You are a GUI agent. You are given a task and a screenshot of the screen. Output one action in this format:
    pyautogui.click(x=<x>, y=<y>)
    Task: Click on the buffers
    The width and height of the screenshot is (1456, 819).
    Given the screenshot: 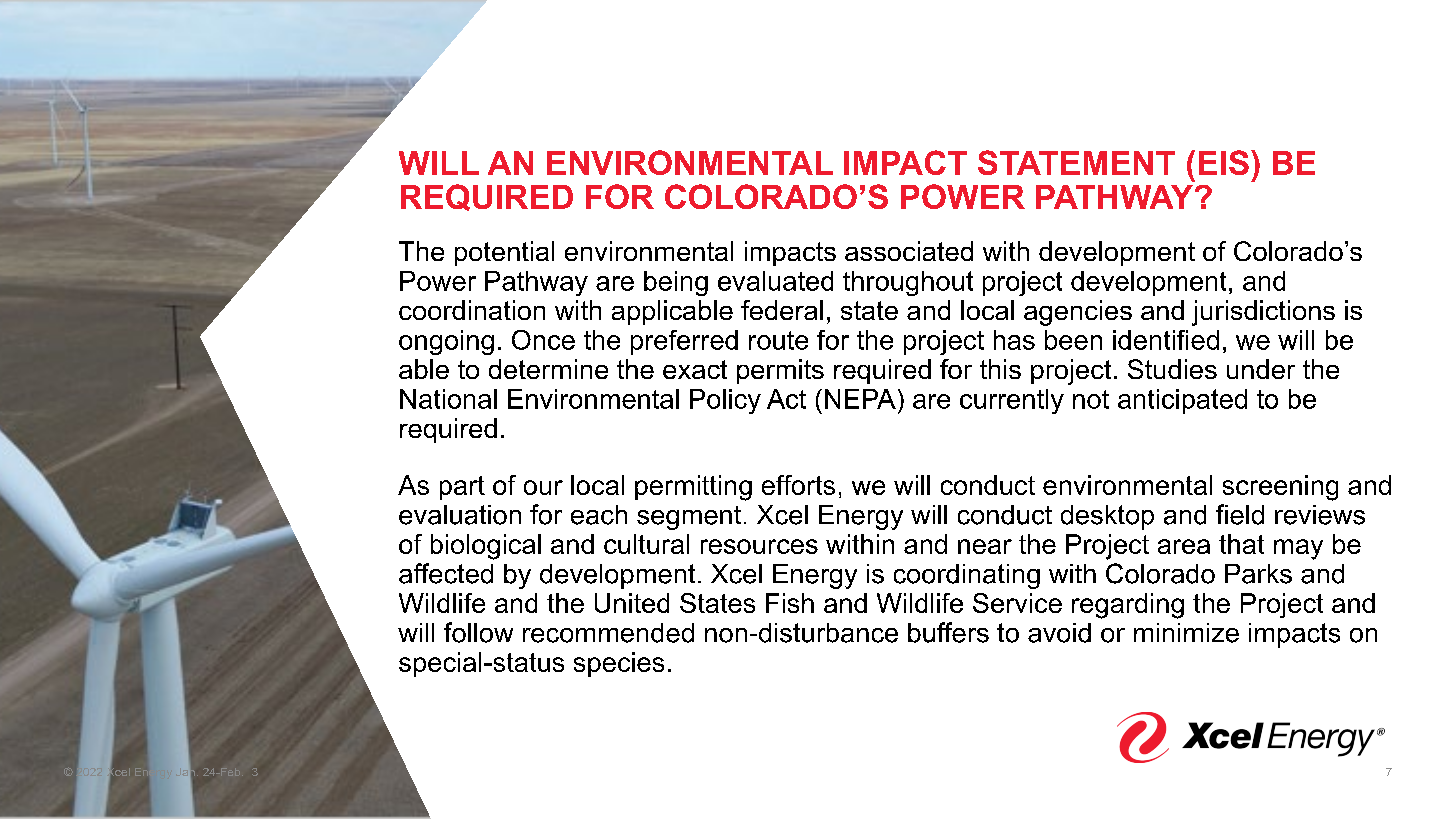 What is the action you would take?
    pyautogui.click(x=948, y=632)
